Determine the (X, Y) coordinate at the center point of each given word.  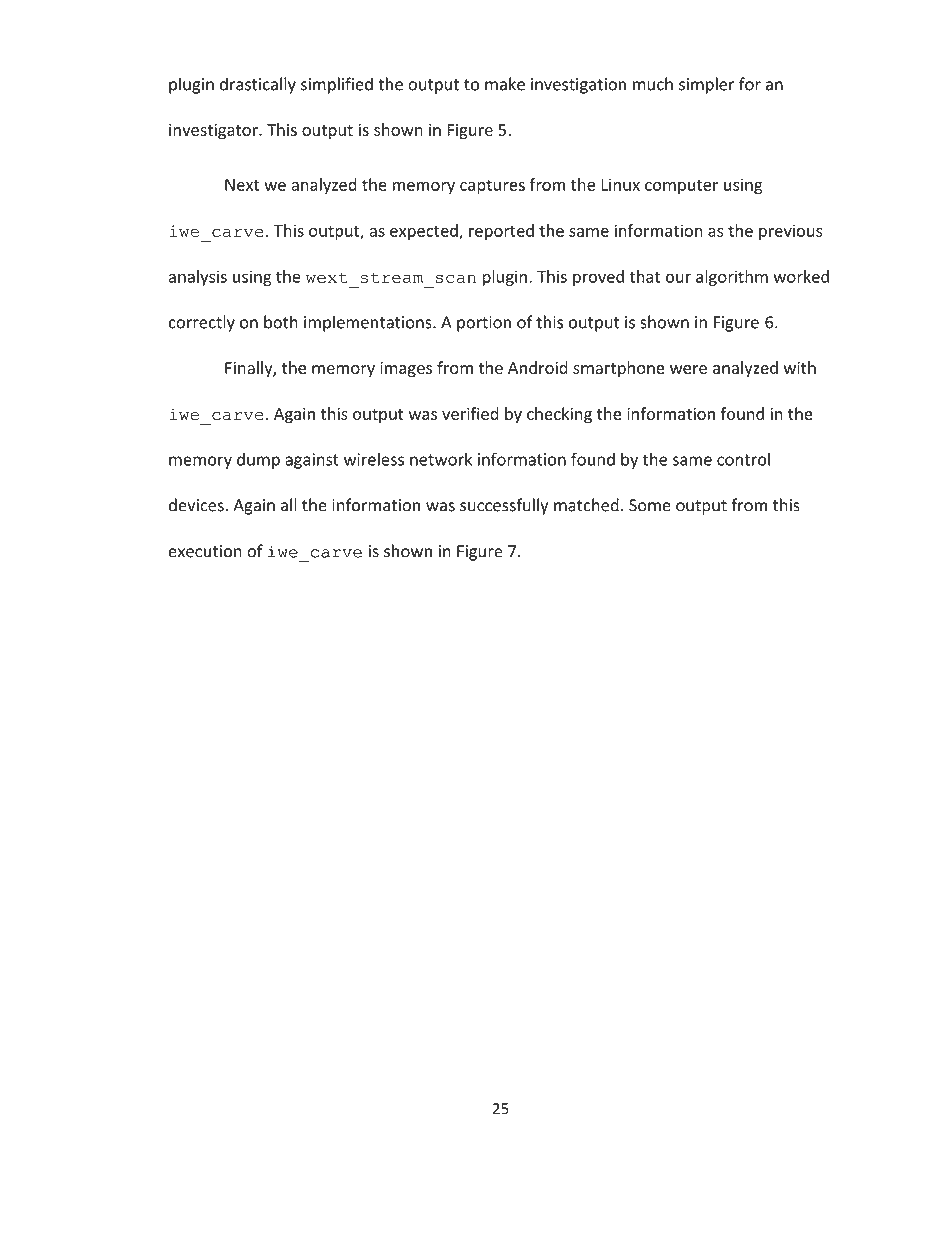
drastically (258, 85)
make (505, 84)
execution (205, 551)
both (281, 322)
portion (484, 324)
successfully (504, 506)
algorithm (732, 278)
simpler (707, 85)
